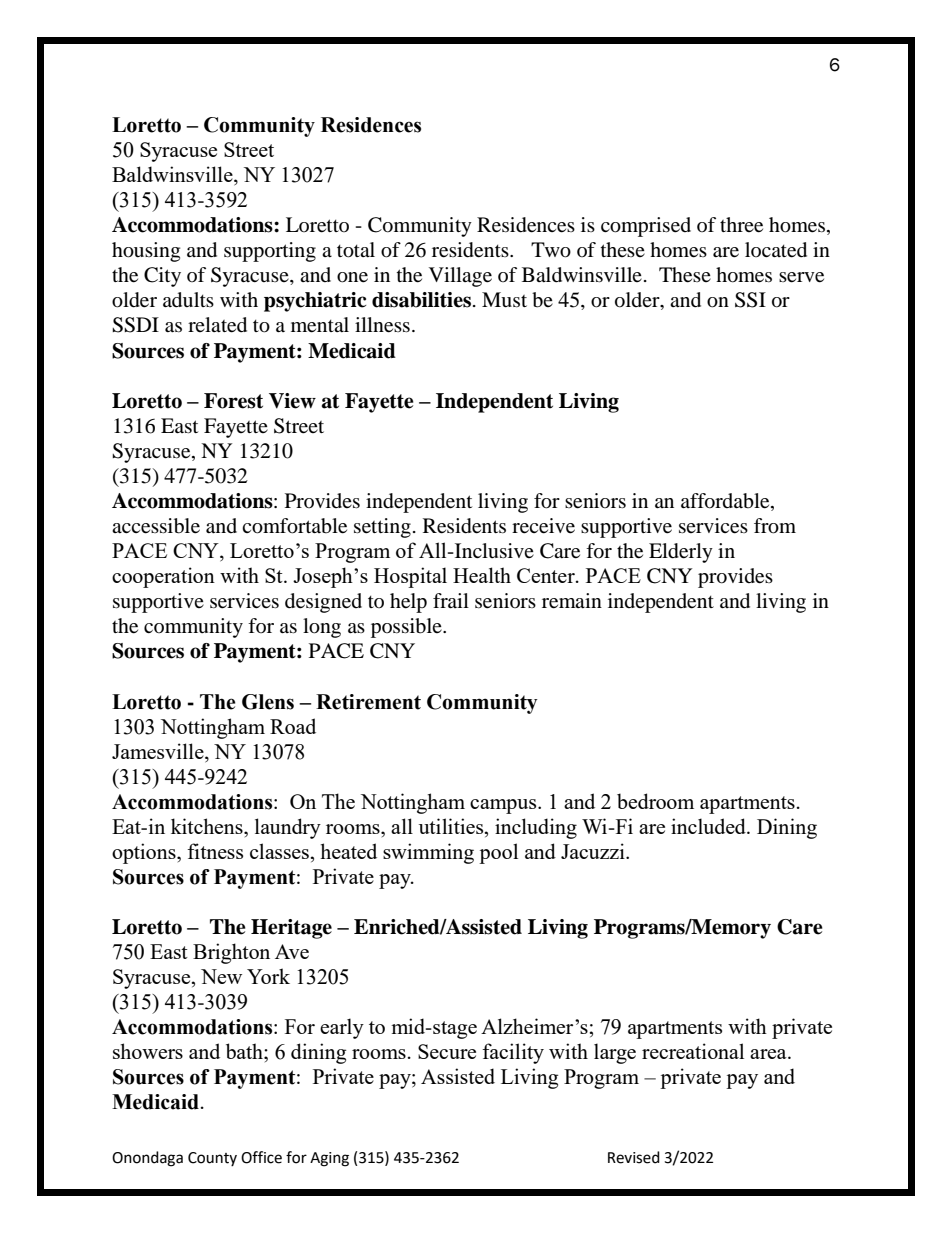 The width and height of the screenshot is (952, 1233). I want to click on included, so click(709, 826).
